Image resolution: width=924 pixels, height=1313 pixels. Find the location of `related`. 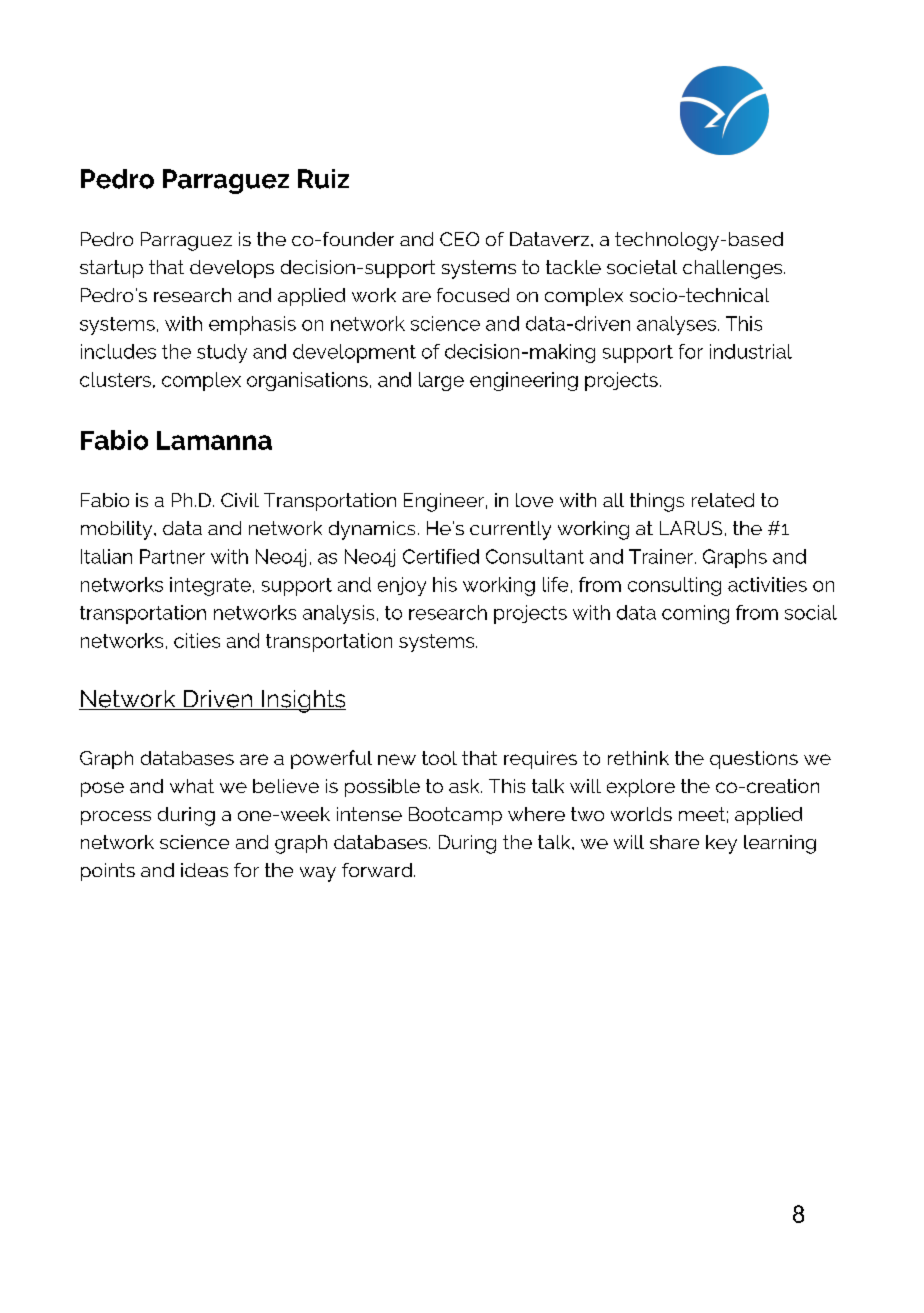

related is located at coordinates (723, 500).
